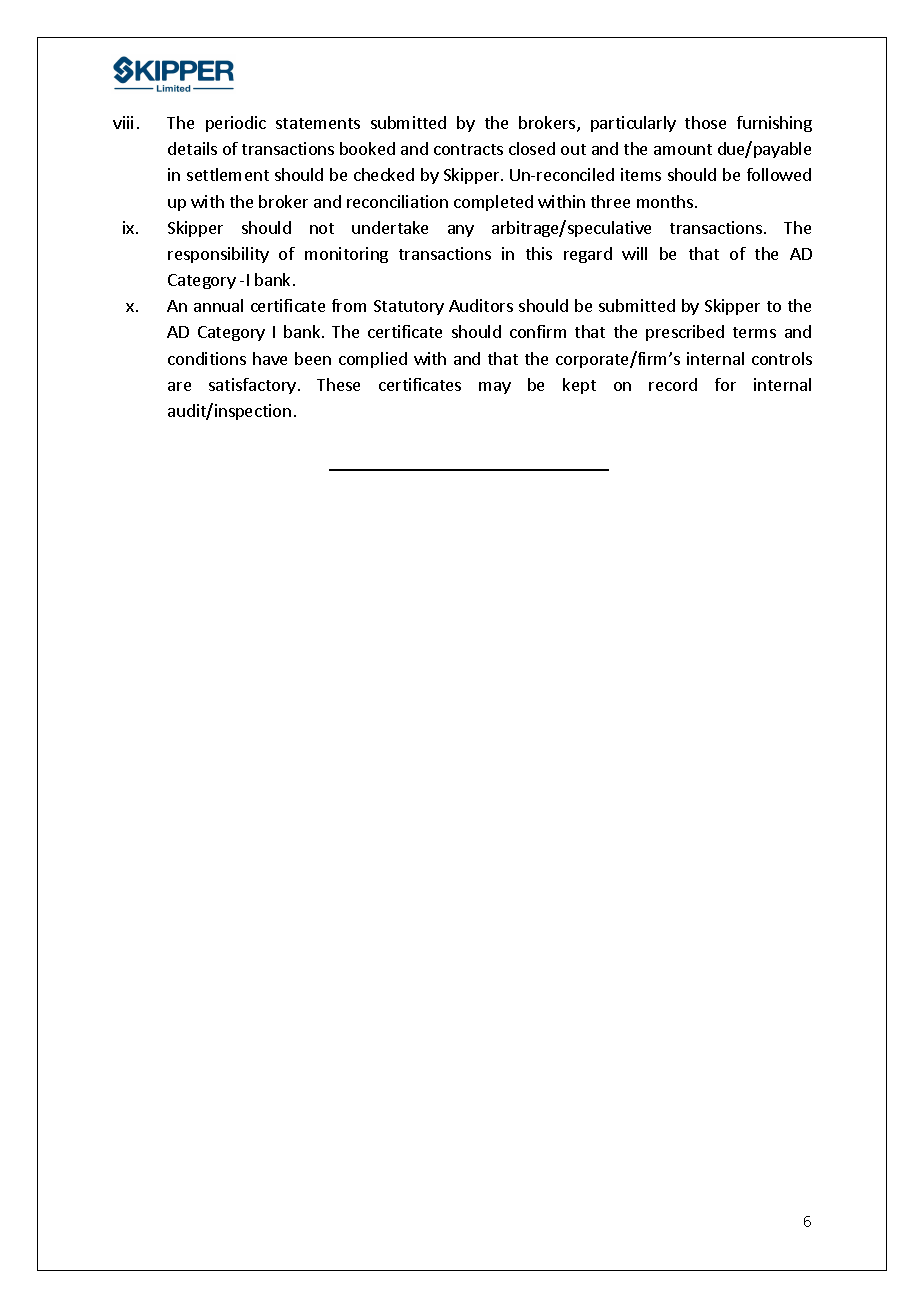 The image size is (924, 1308). Describe the element at coordinates (725, 384) in the document. I see `for` at that location.
